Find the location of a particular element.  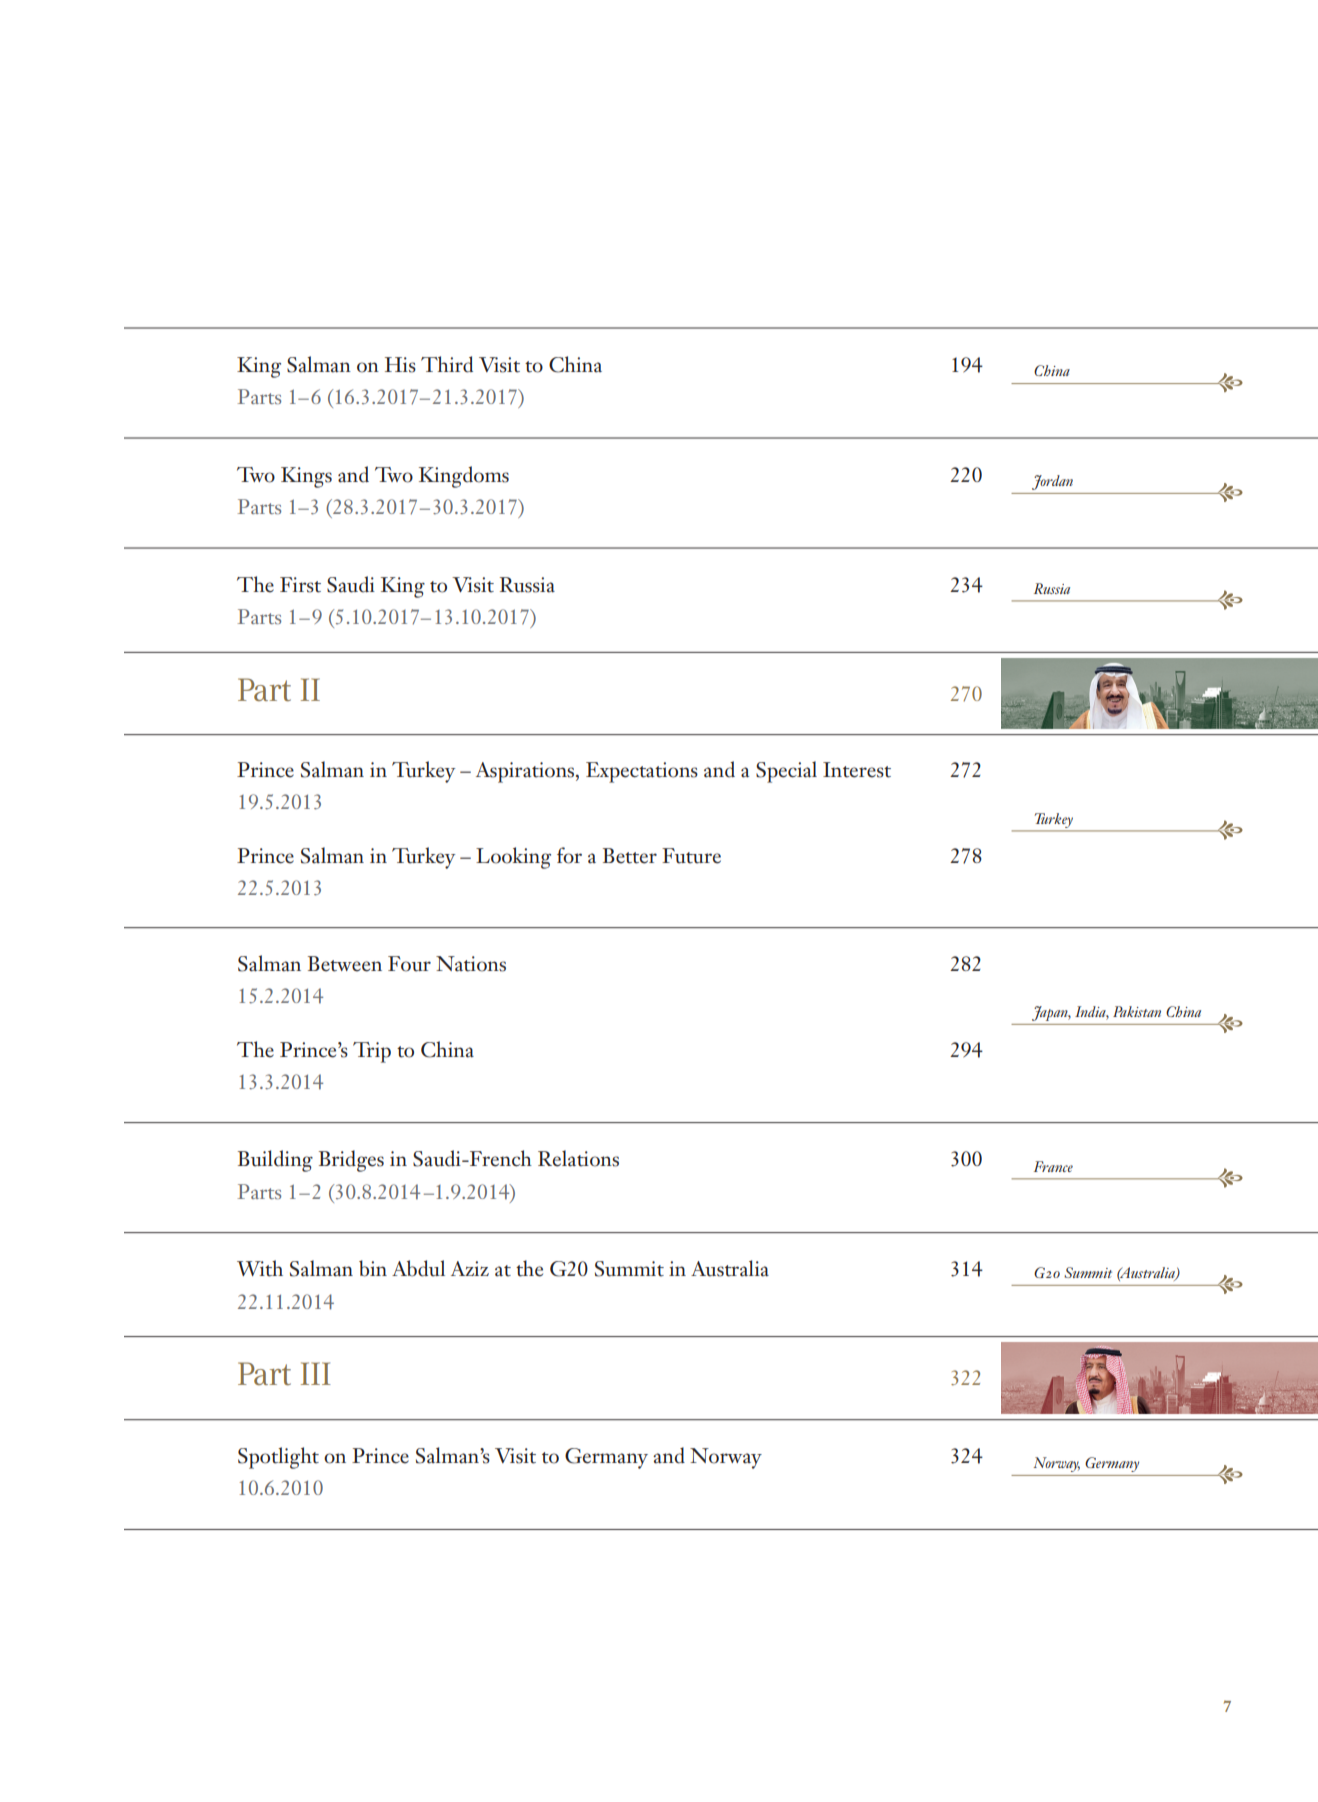

Jordan is located at coordinates (1052, 482).
